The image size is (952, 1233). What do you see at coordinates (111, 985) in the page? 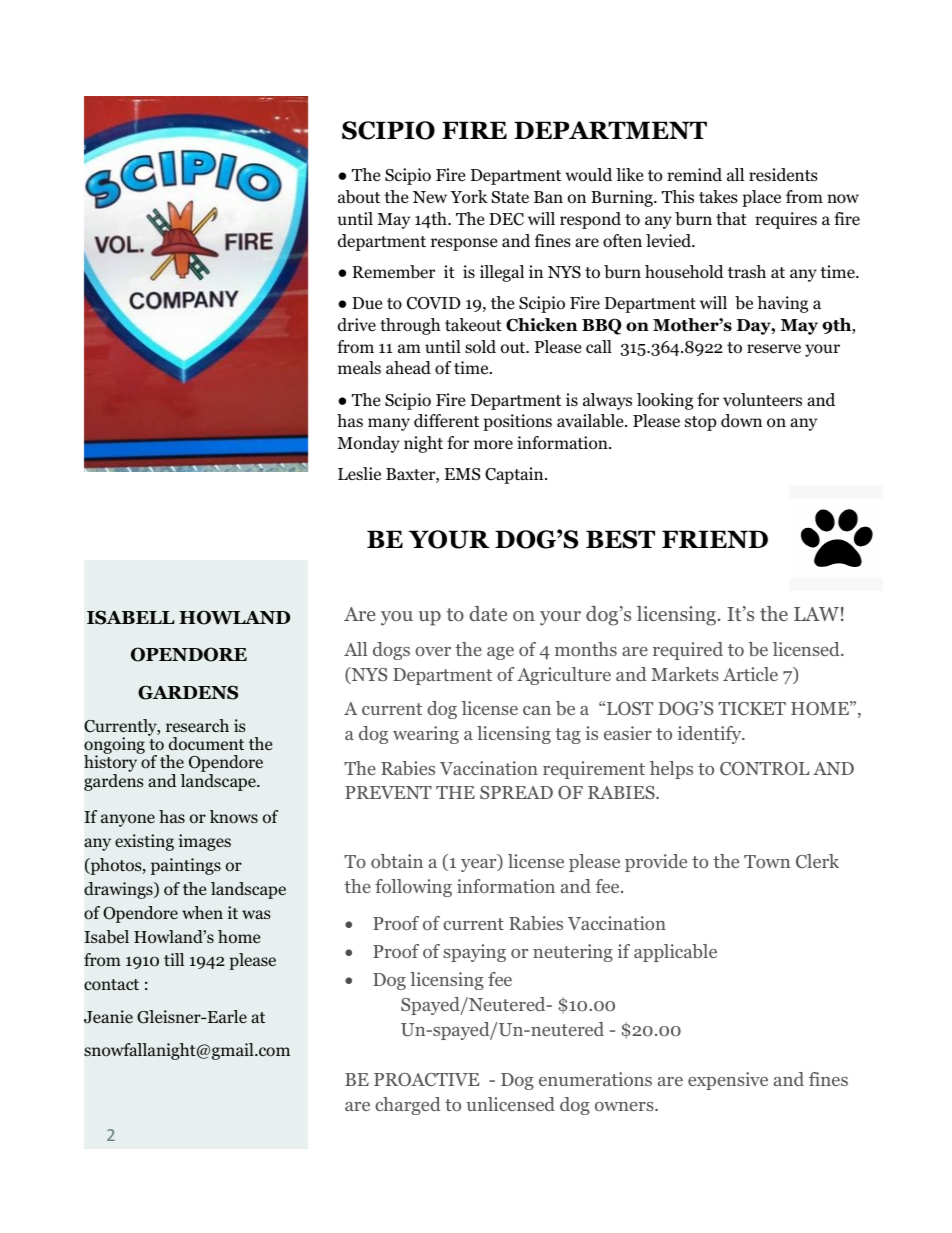
I see `contact` at bounding box center [111, 985].
